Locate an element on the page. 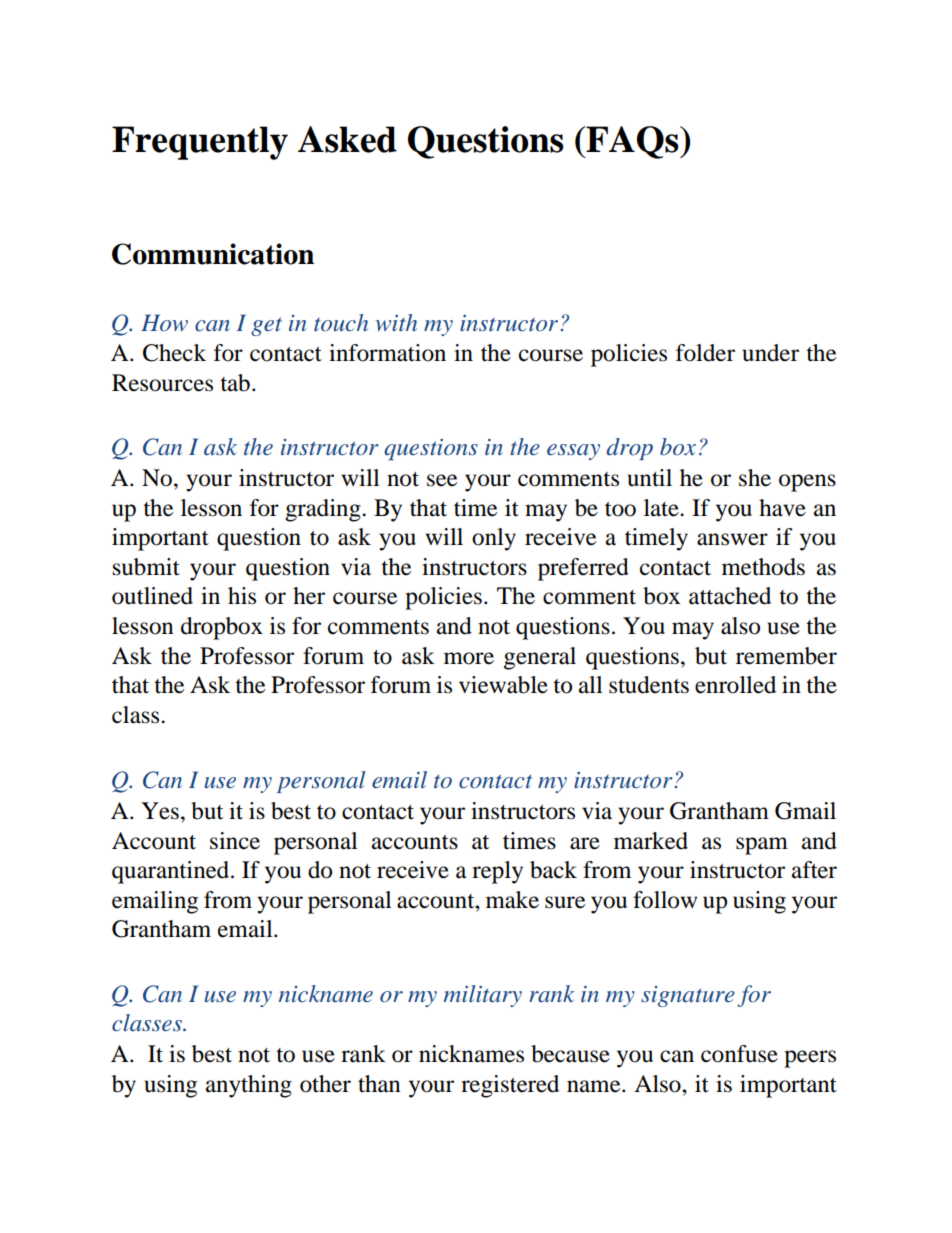 The width and height of the image is (952, 1233). spam is located at coordinates (762, 846).
